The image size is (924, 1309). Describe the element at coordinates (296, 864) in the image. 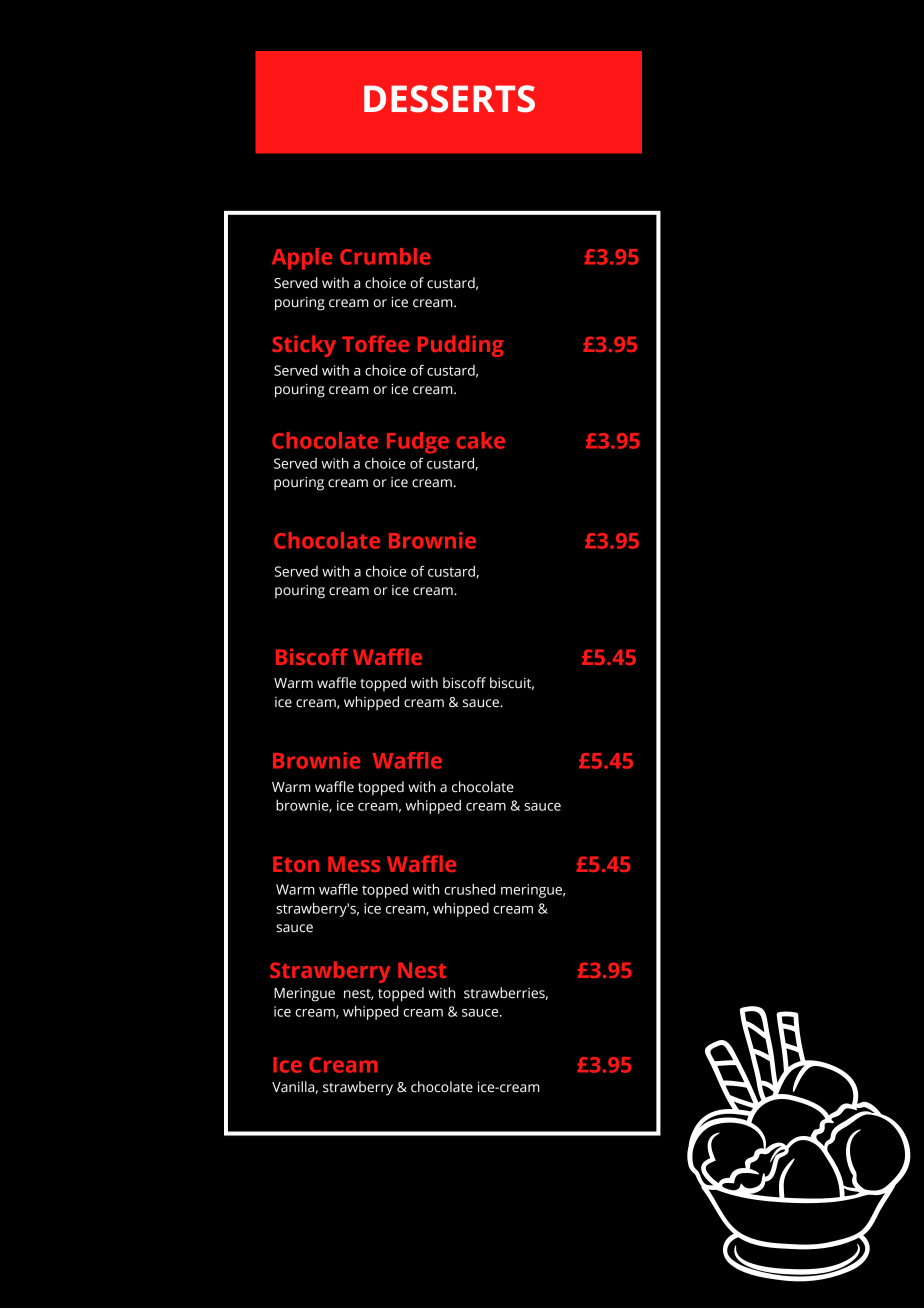

I see `Eton` at that location.
